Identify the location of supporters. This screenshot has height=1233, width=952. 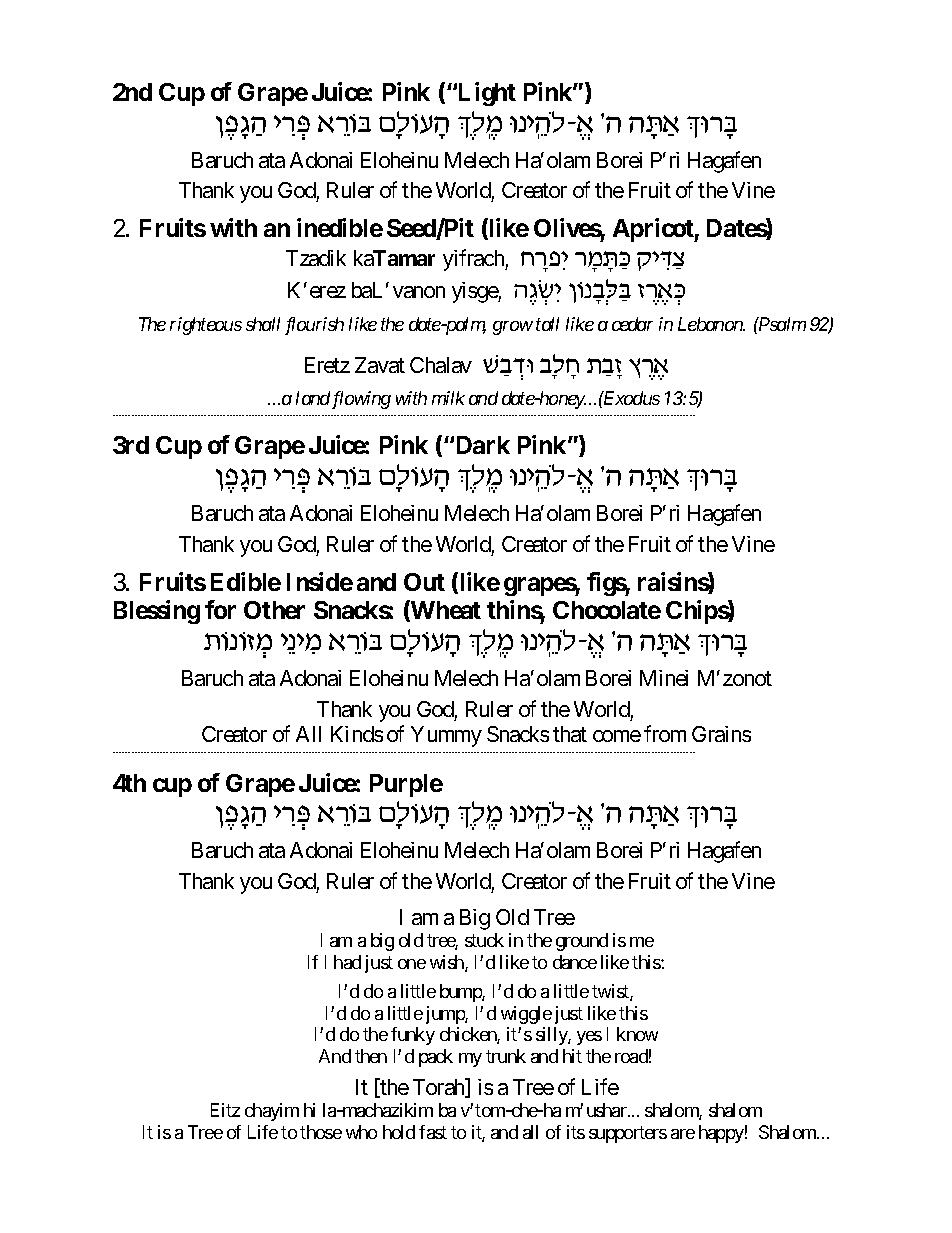
(628, 1134).
